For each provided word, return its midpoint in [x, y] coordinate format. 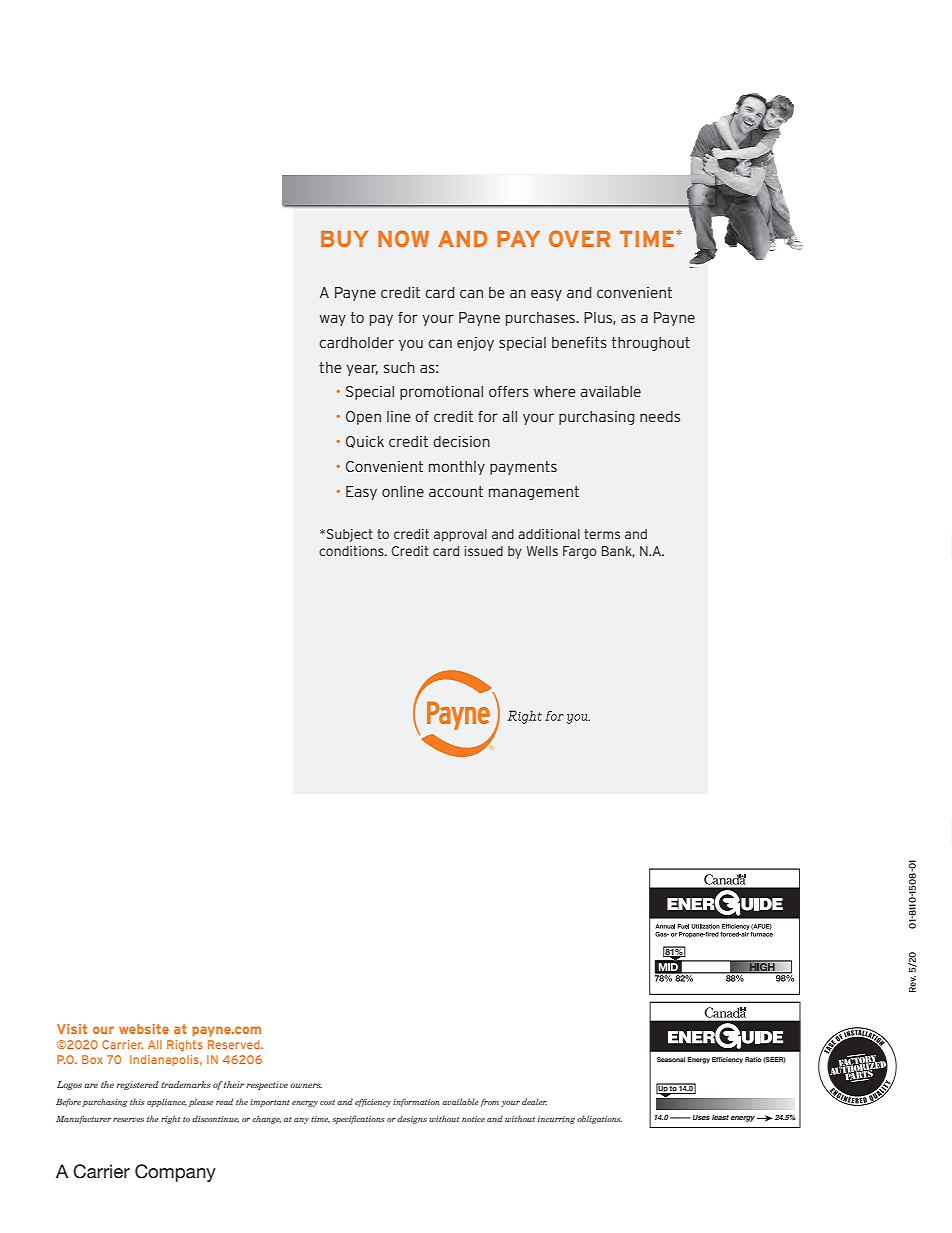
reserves [128, 1120]
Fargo [580, 552]
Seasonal [671, 1059]
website [144, 1029]
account [456, 491]
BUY [344, 239]
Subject [350, 535]
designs [412, 1119]
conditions [352, 551]
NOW [403, 238]
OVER [579, 238]
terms [602, 534]
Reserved [235, 1044]
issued [483, 551]
